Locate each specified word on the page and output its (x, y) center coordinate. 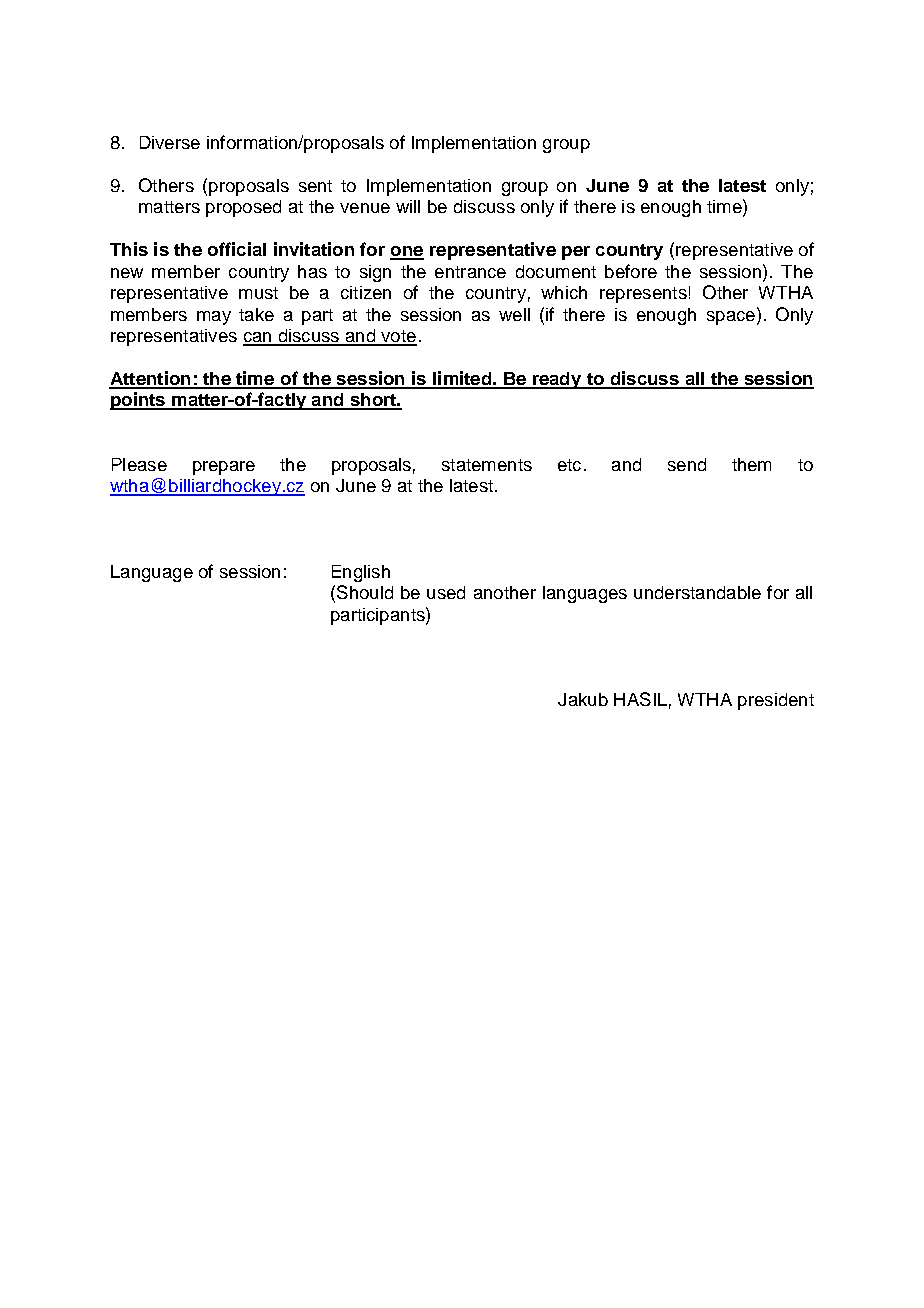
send (687, 464)
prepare (224, 468)
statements (487, 465)
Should (365, 592)
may (214, 318)
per (576, 253)
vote (398, 337)
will (408, 206)
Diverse (170, 142)
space (731, 318)
